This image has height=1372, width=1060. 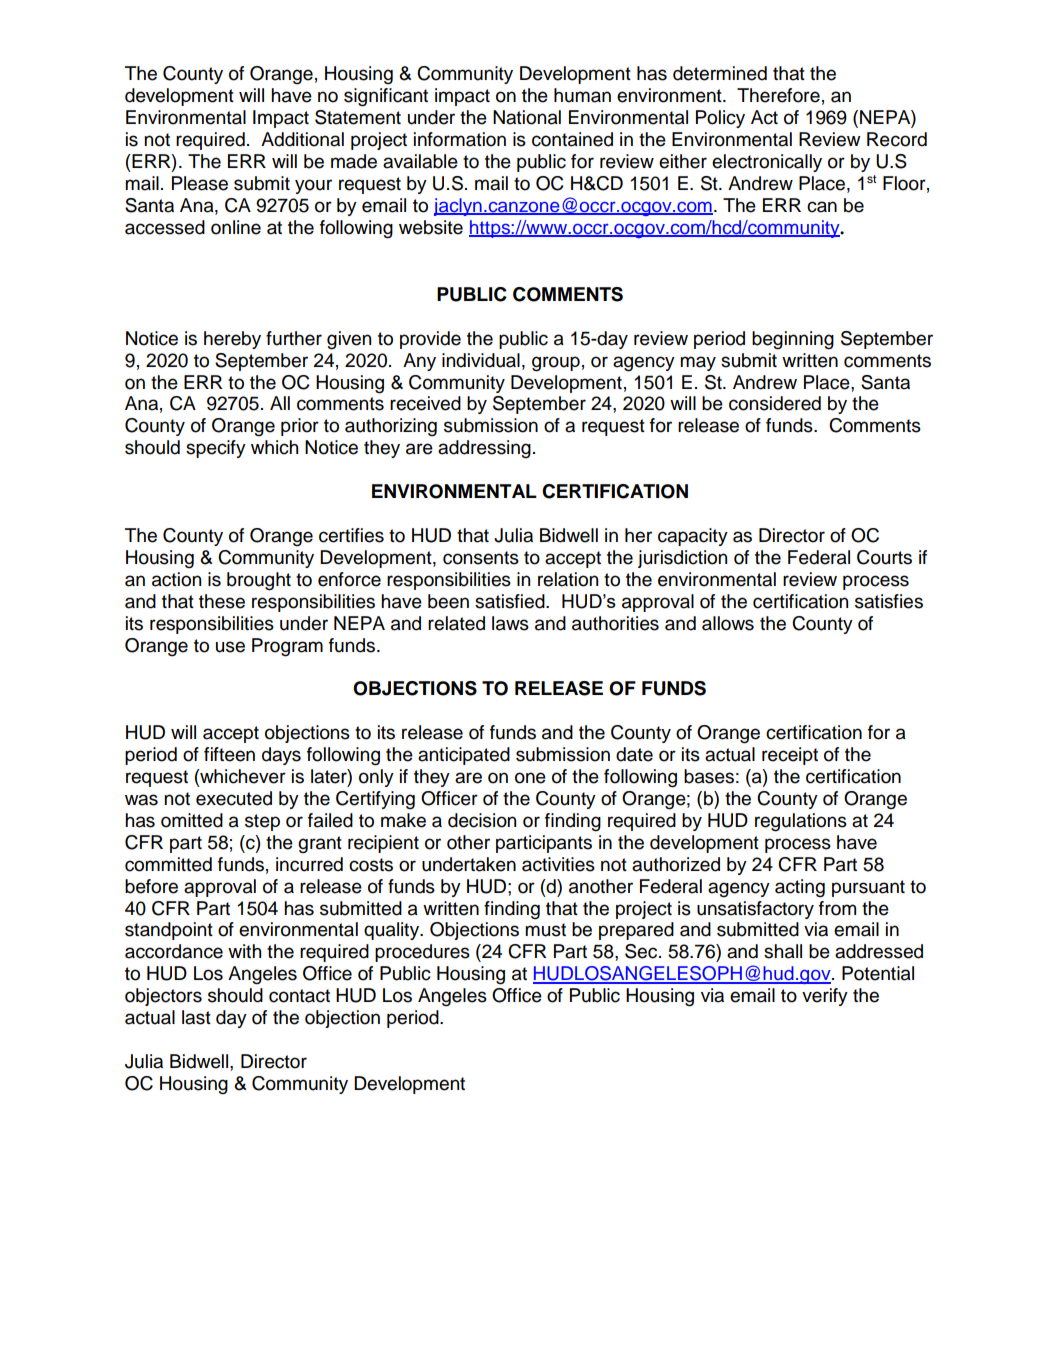 What do you see at coordinates (527, 117) in the image?
I see `National` at bounding box center [527, 117].
